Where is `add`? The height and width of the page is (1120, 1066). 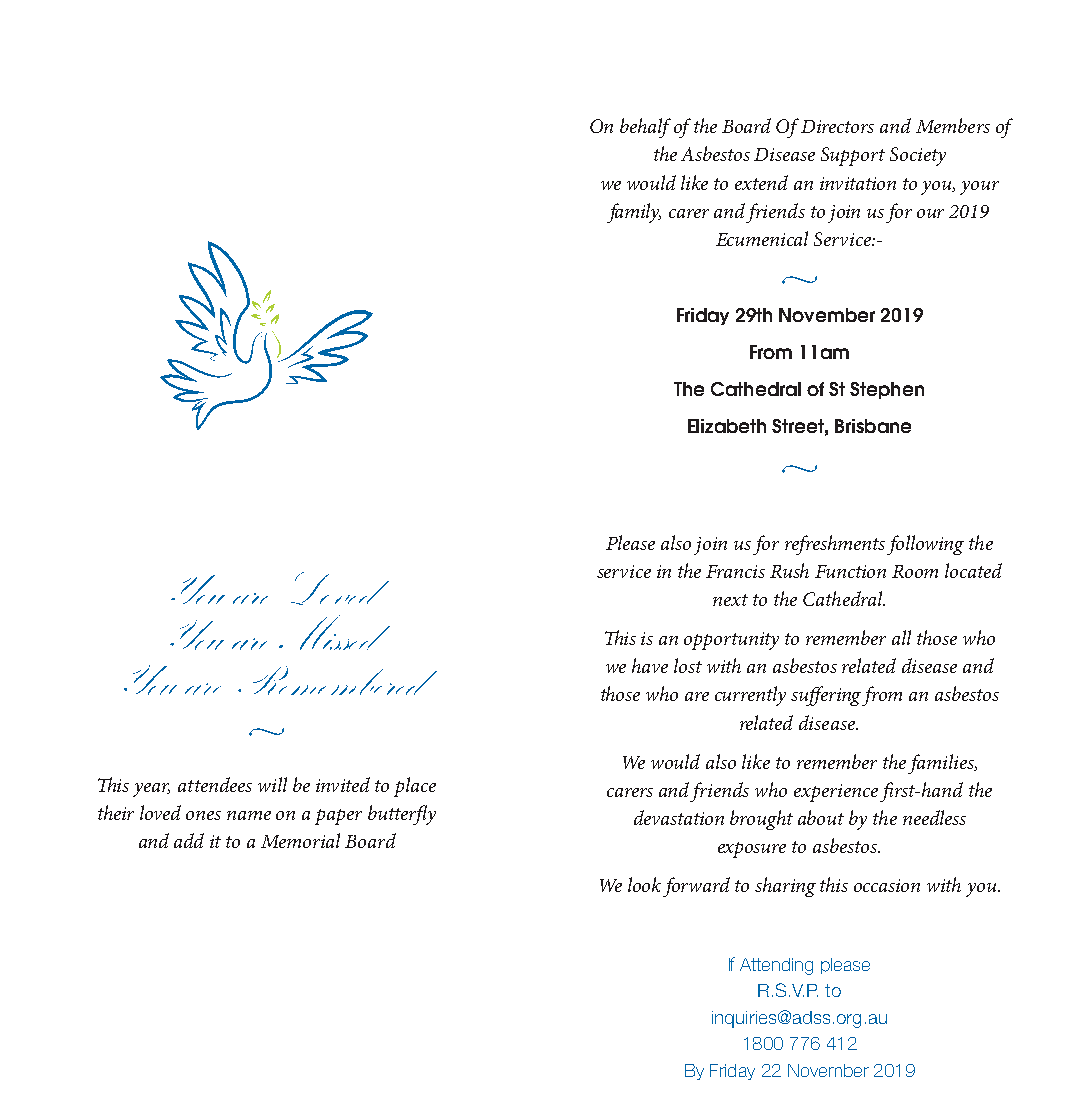 add is located at coordinates (189, 840).
